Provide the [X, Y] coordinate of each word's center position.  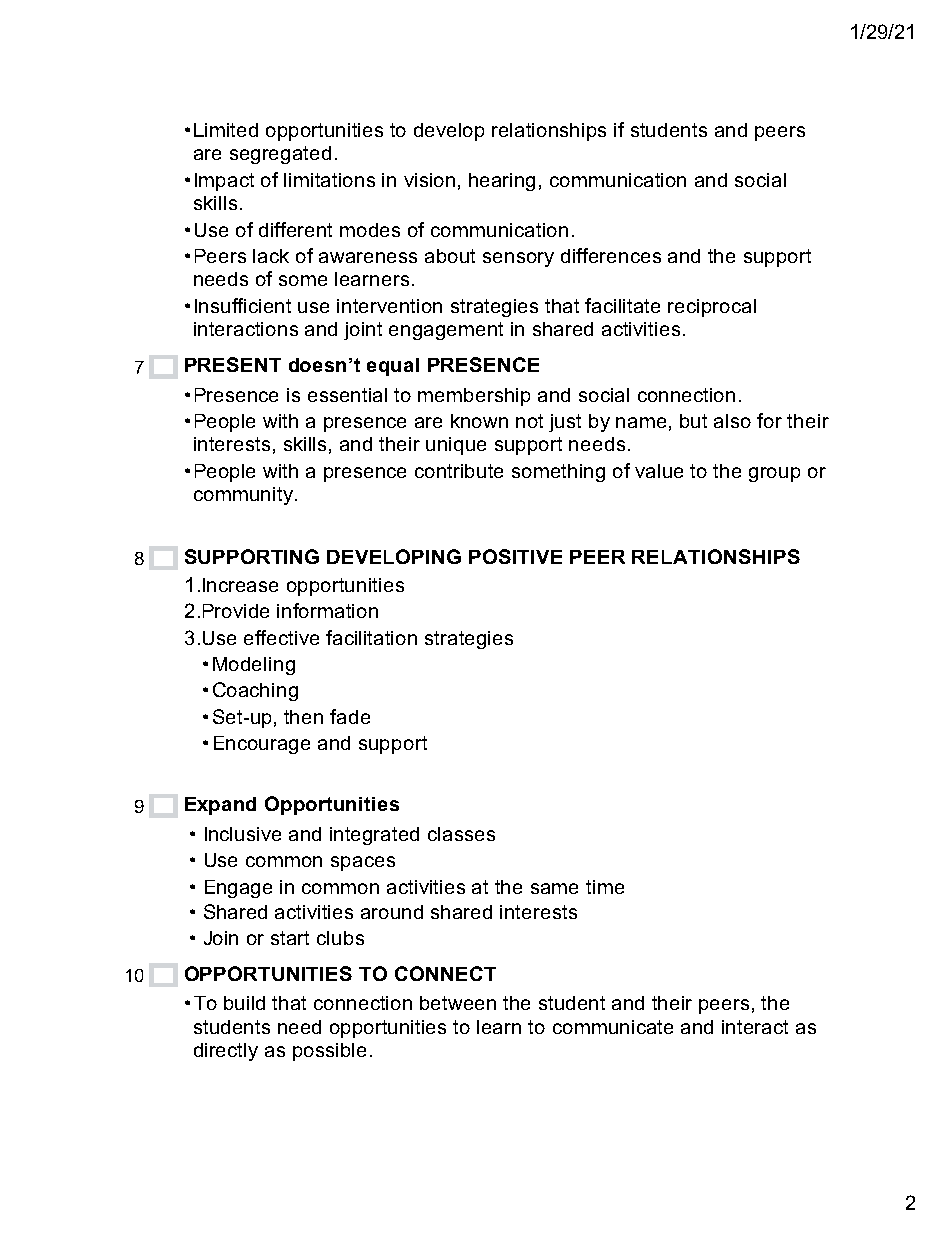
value [659, 471]
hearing [502, 182]
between [458, 1003]
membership [474, 397]
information [327, 610]
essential [347, 395]
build [244, 1003]
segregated [280, 155]
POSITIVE [515, 556]
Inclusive [243, 834]
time [605, 887]
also [732, 421]
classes [461, 834]
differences [611, 255]
